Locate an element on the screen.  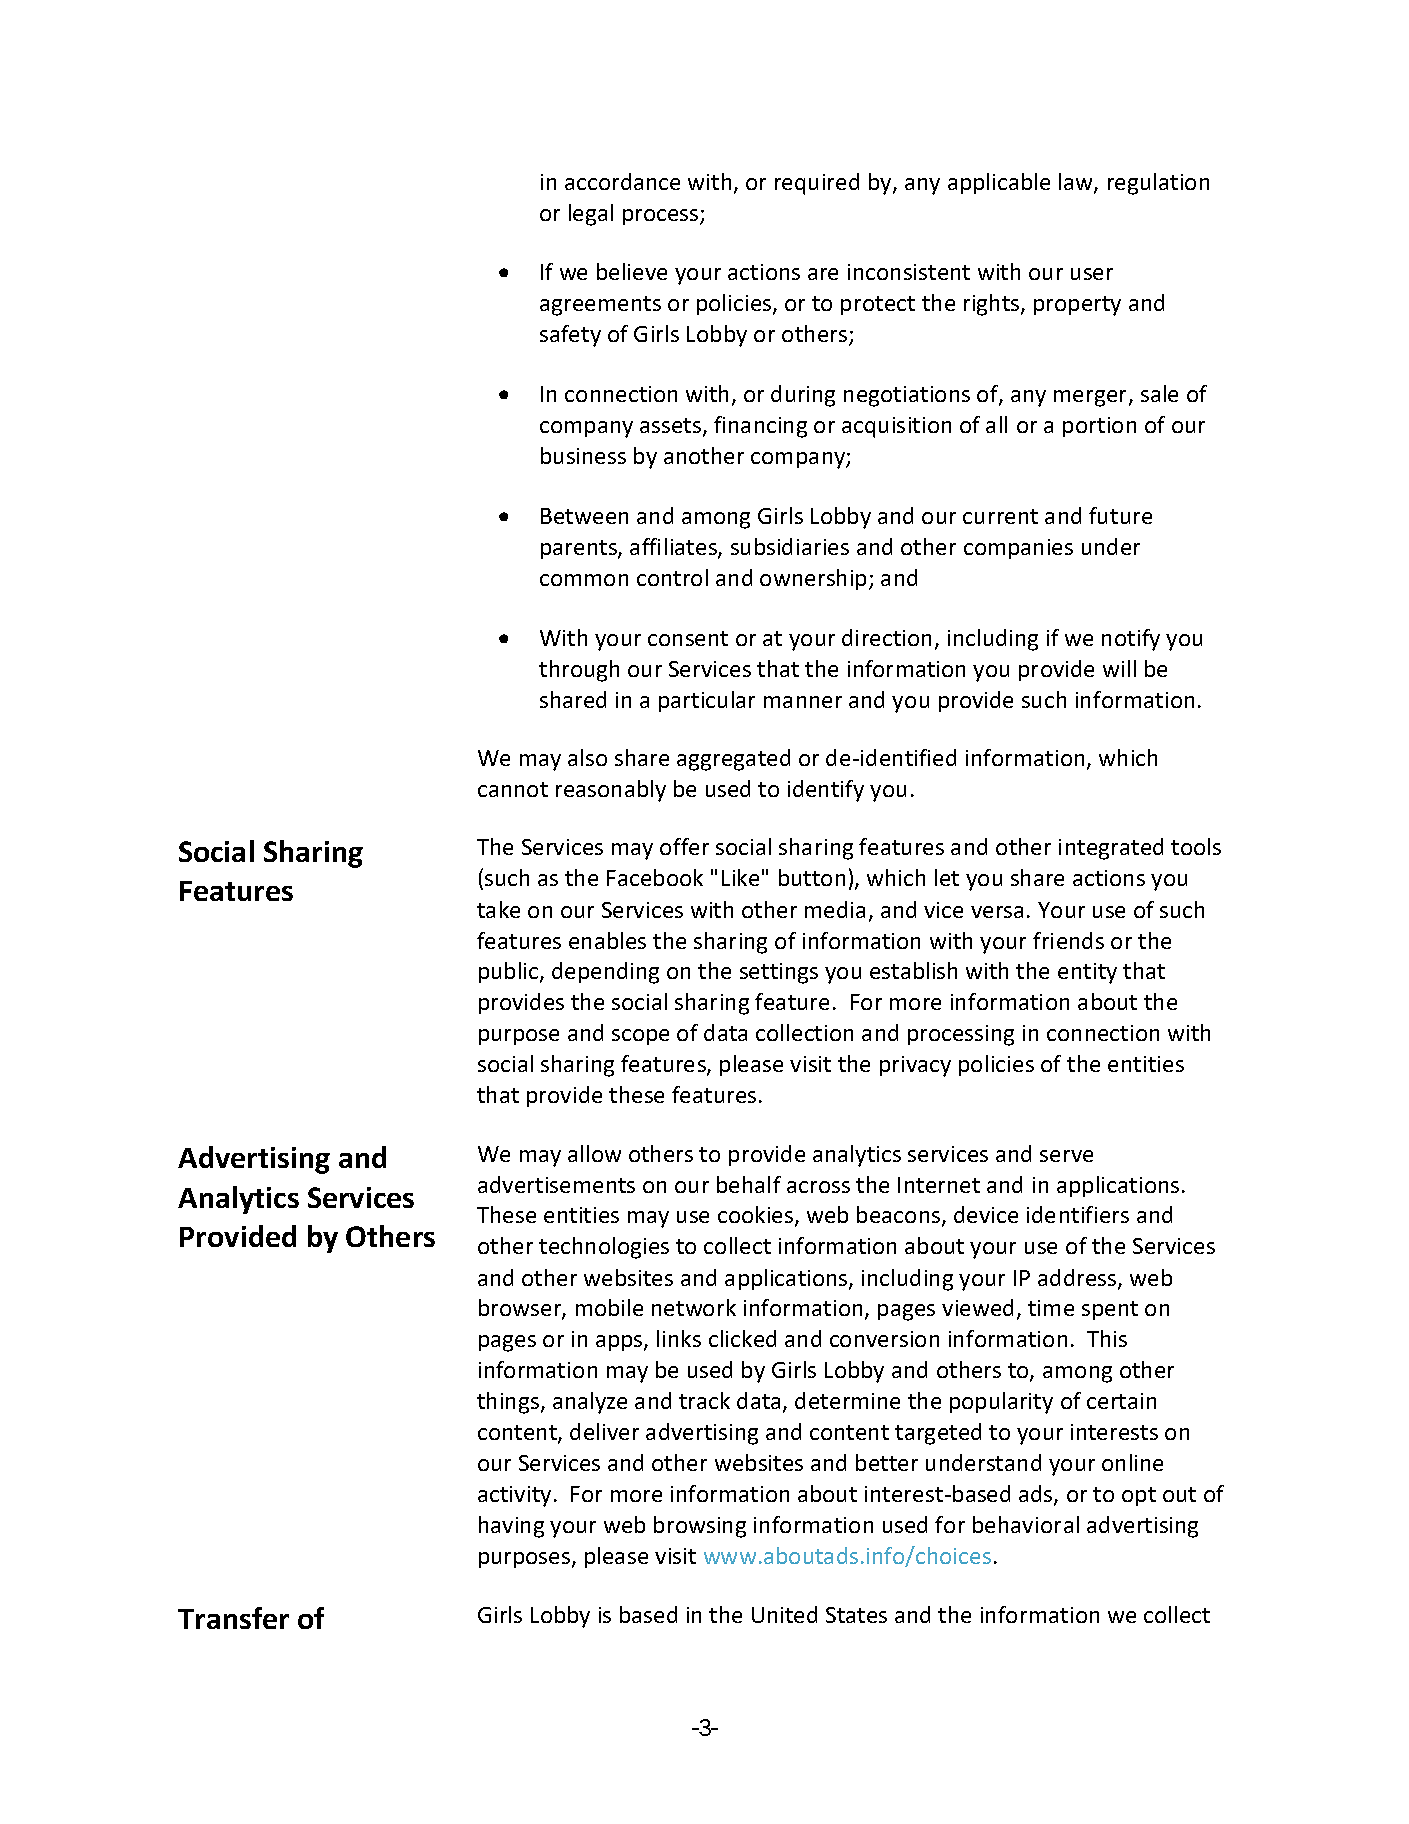
legal is located at coordinates (591, 215).
